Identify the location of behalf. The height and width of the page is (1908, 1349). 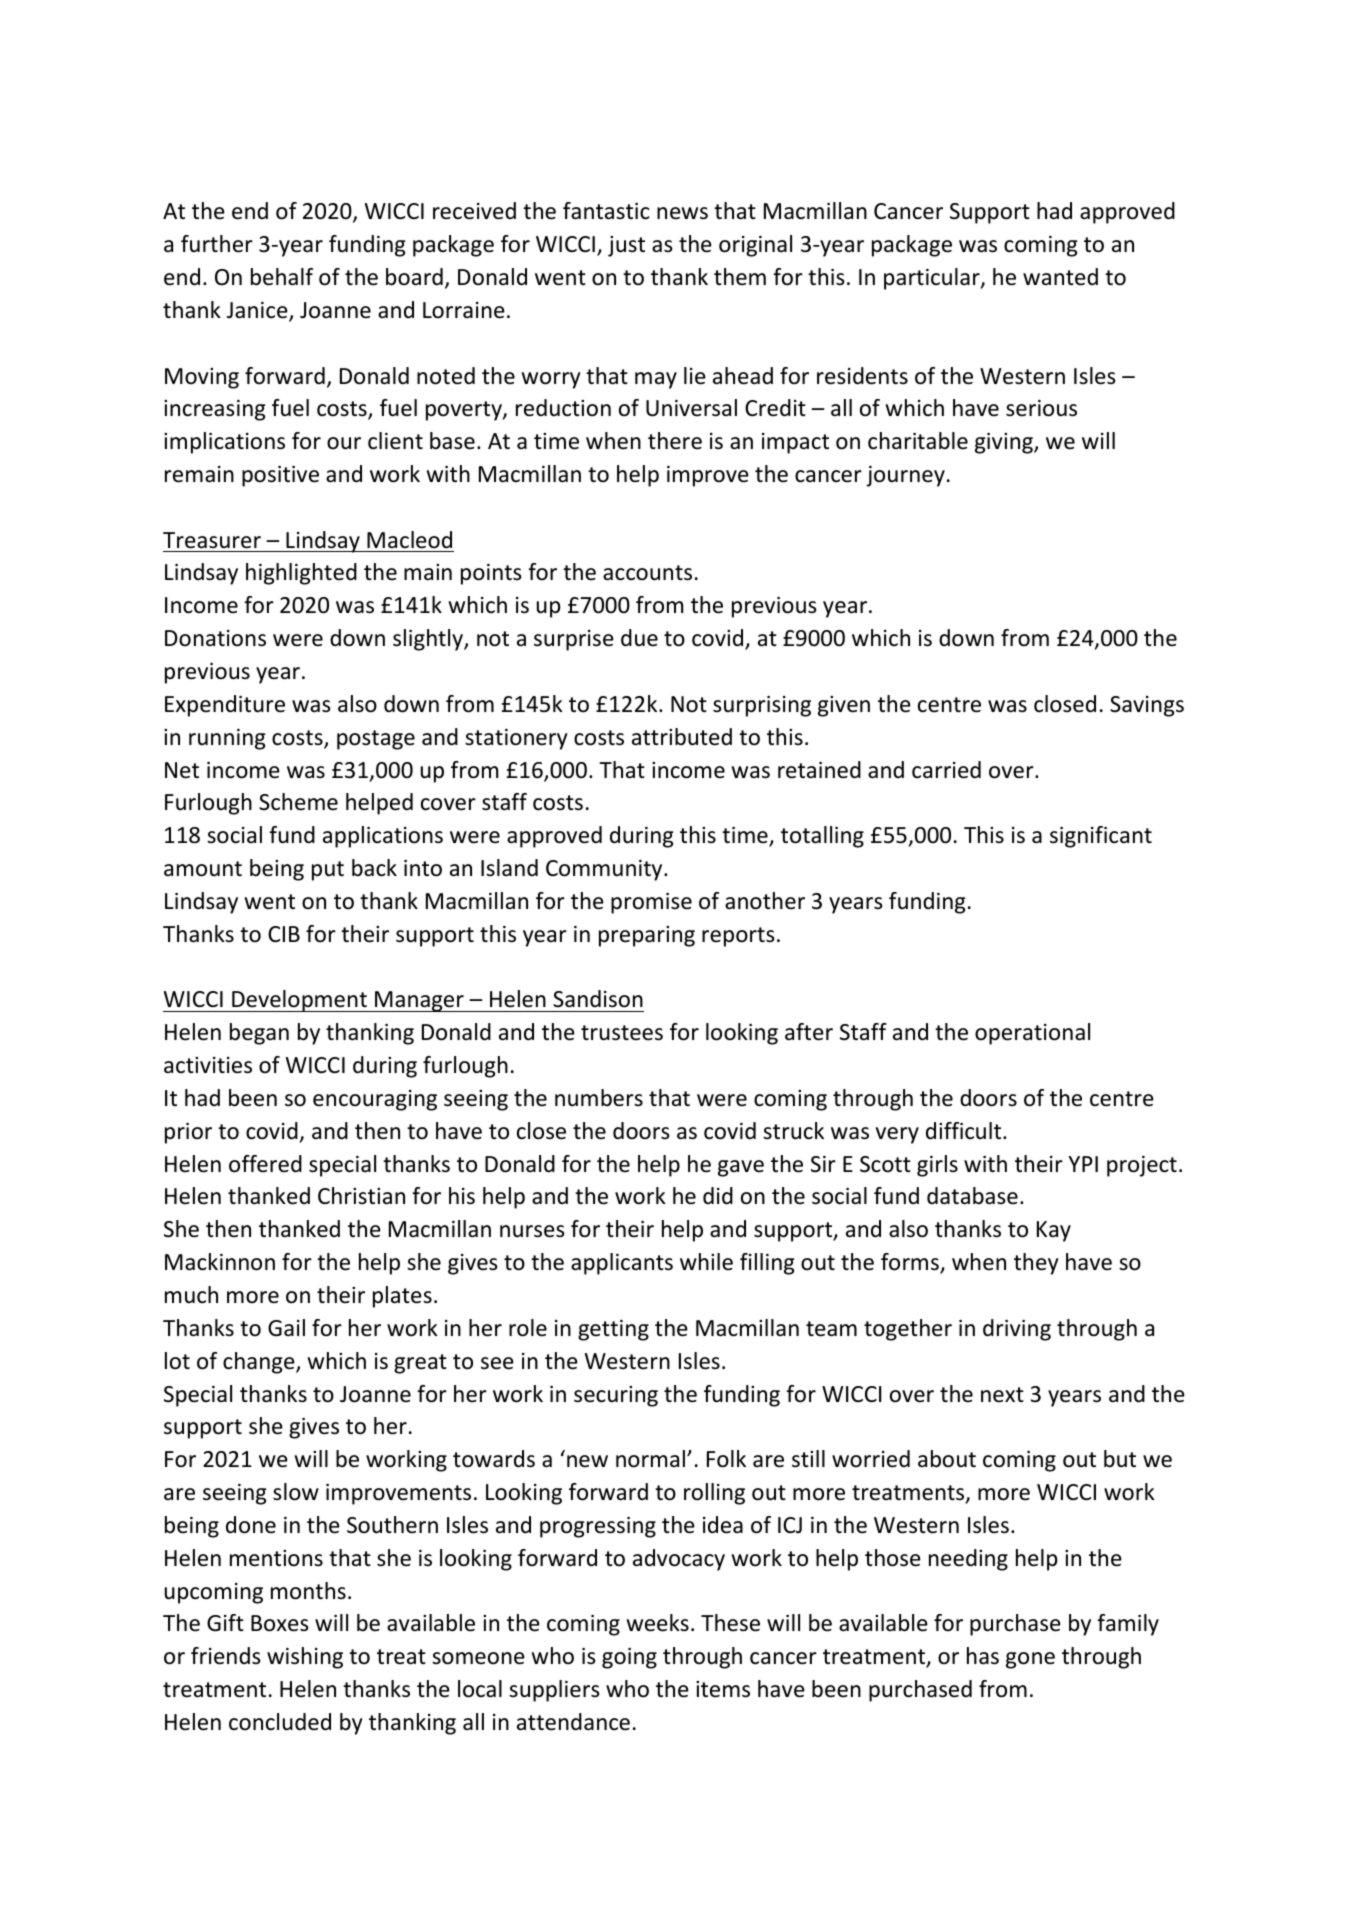
(282, 277).
